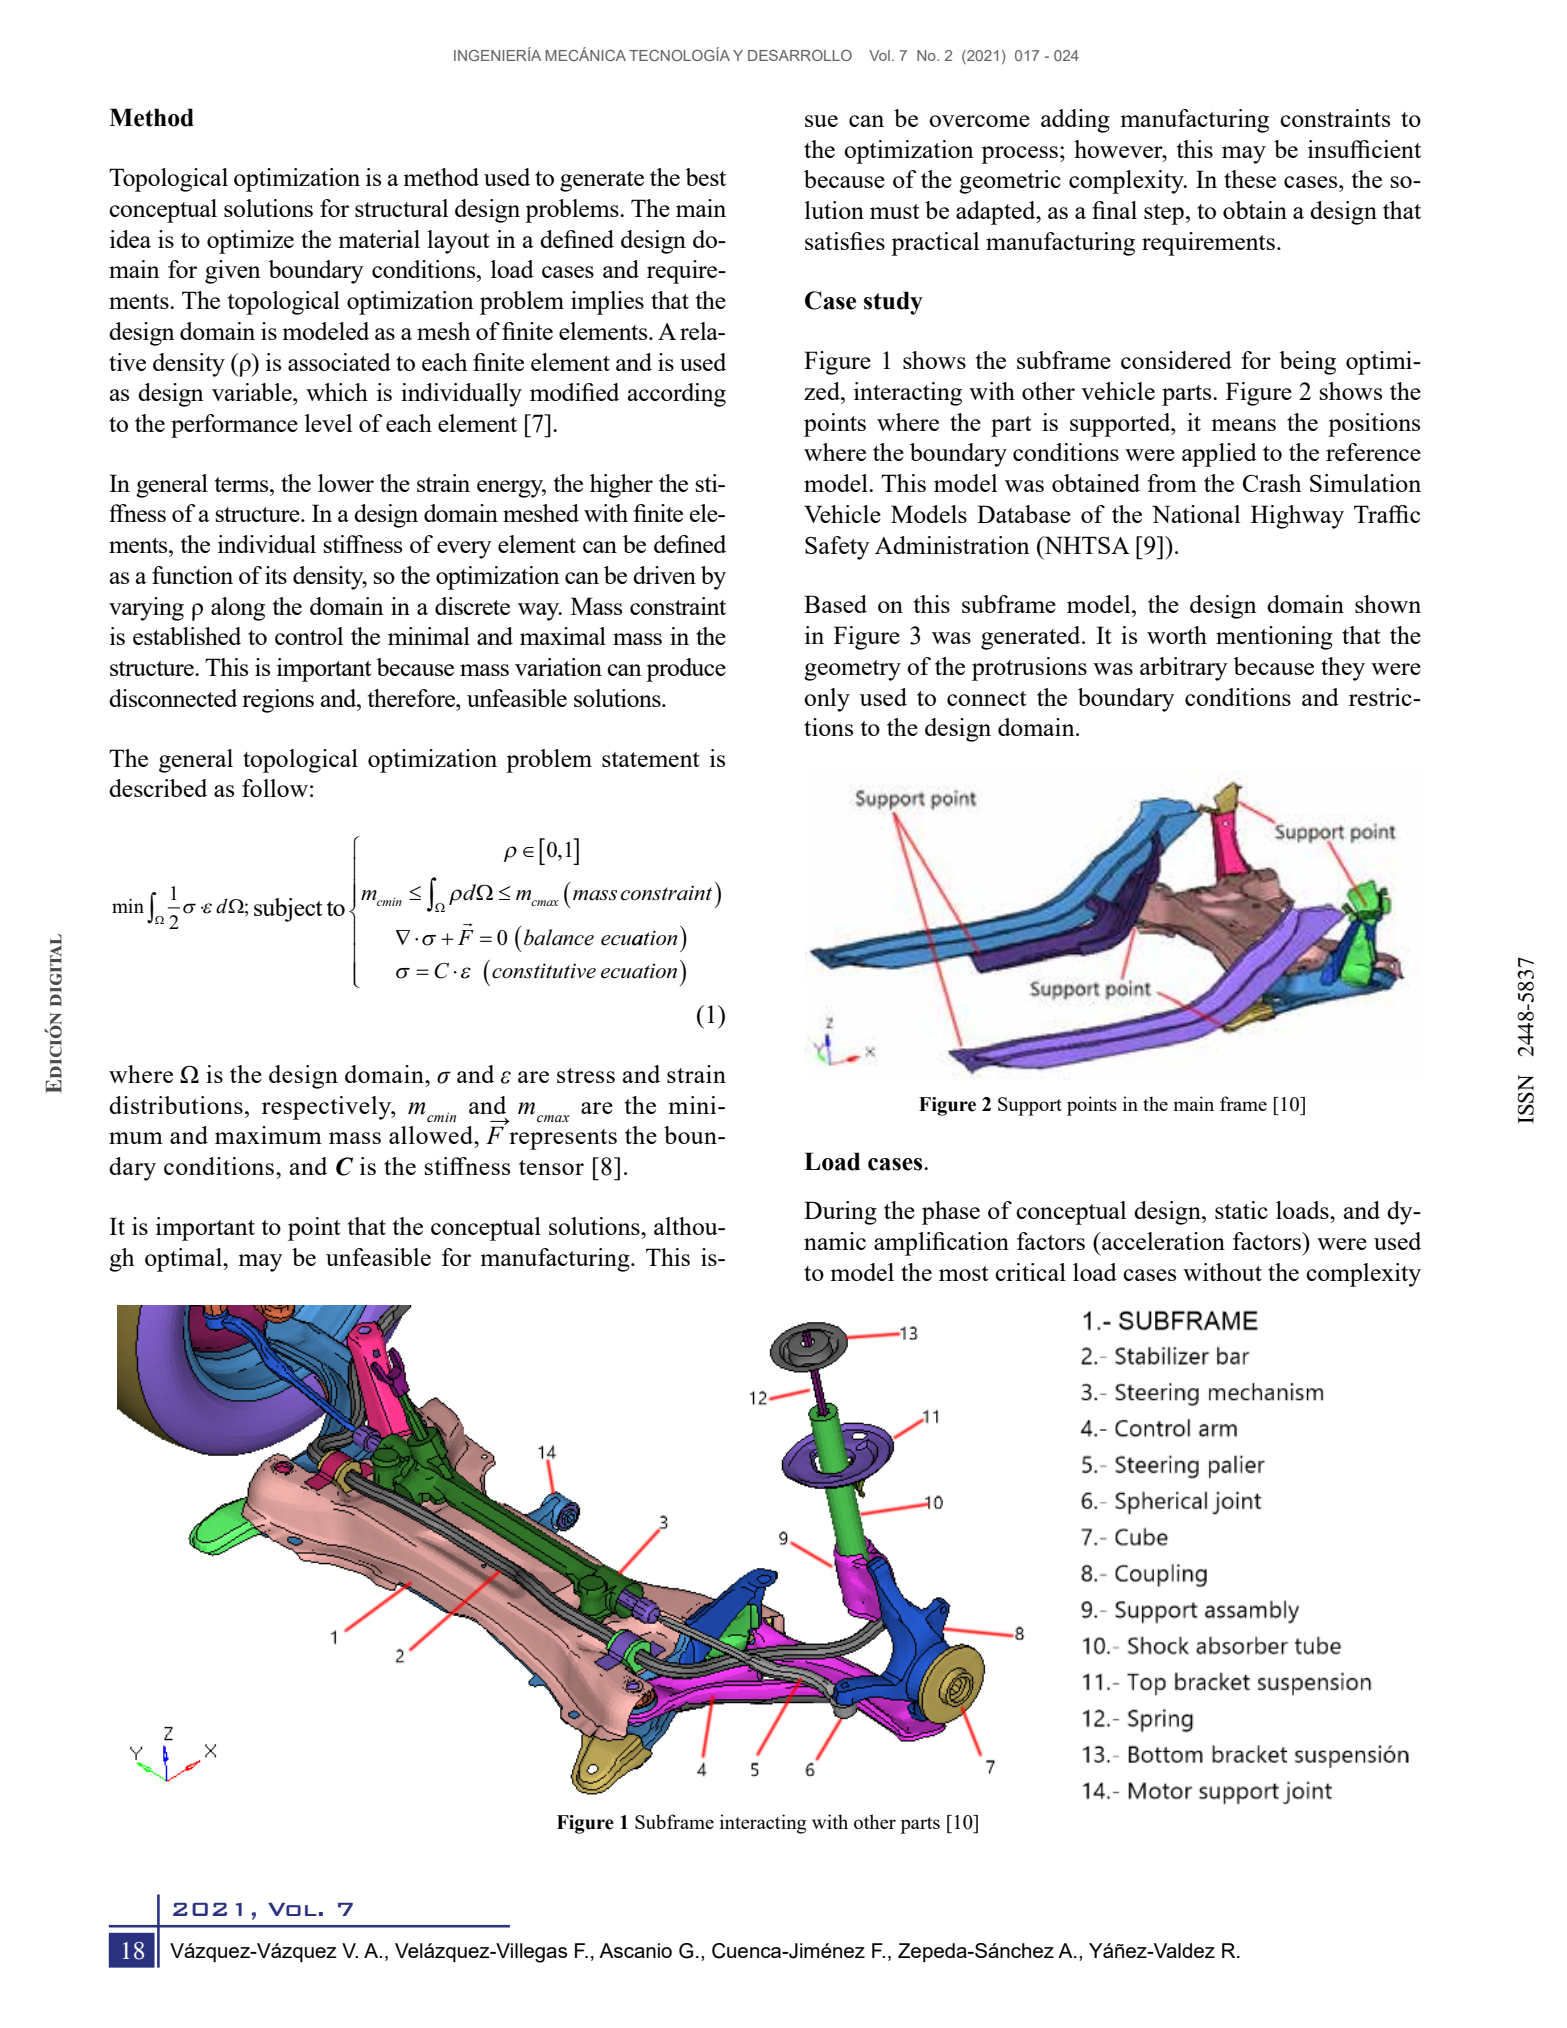 This document has height=2028, width=1567. I want to click on terms, so click(243, 484).
